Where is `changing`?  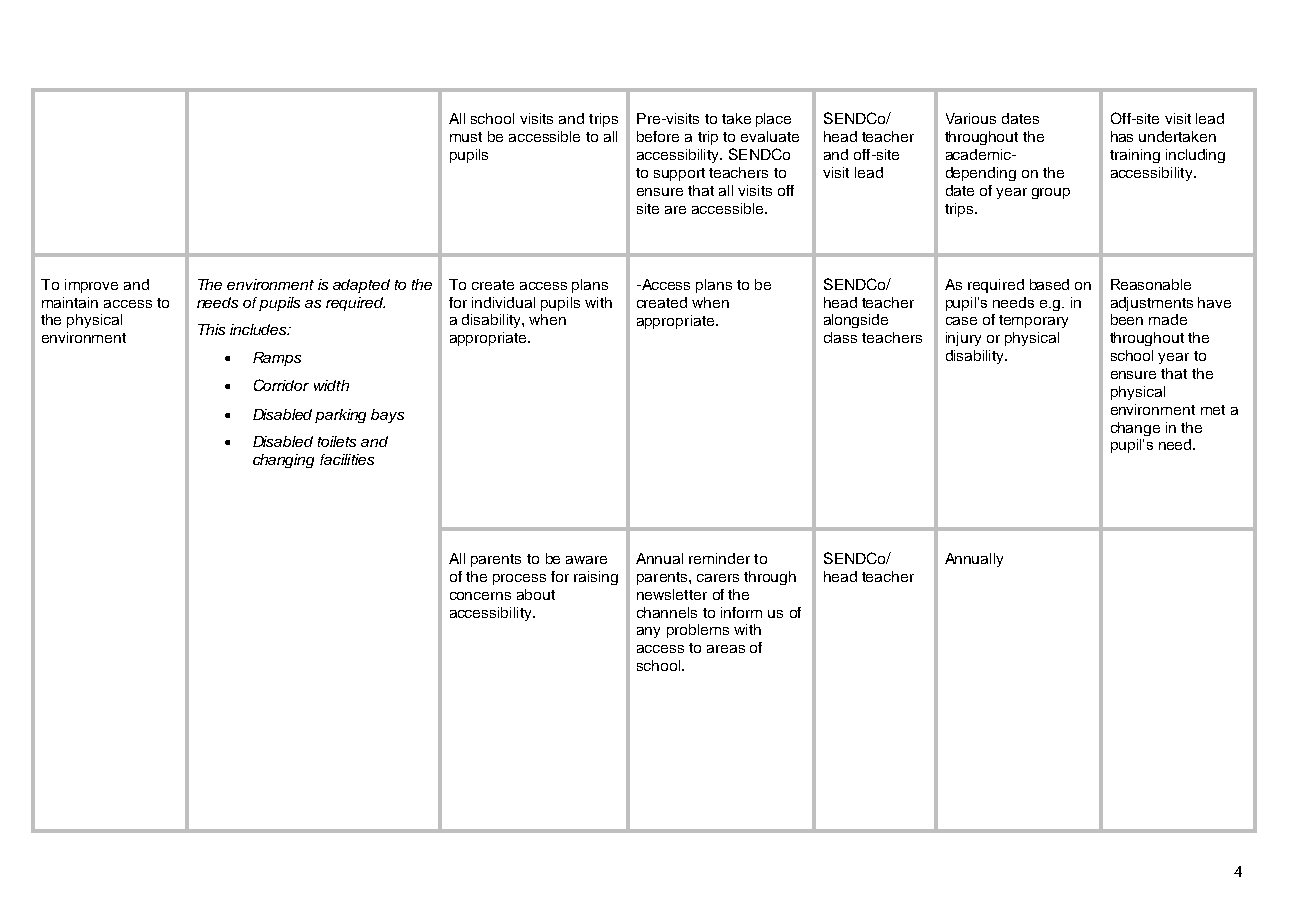
changing is located at coordinates (283, 461).
